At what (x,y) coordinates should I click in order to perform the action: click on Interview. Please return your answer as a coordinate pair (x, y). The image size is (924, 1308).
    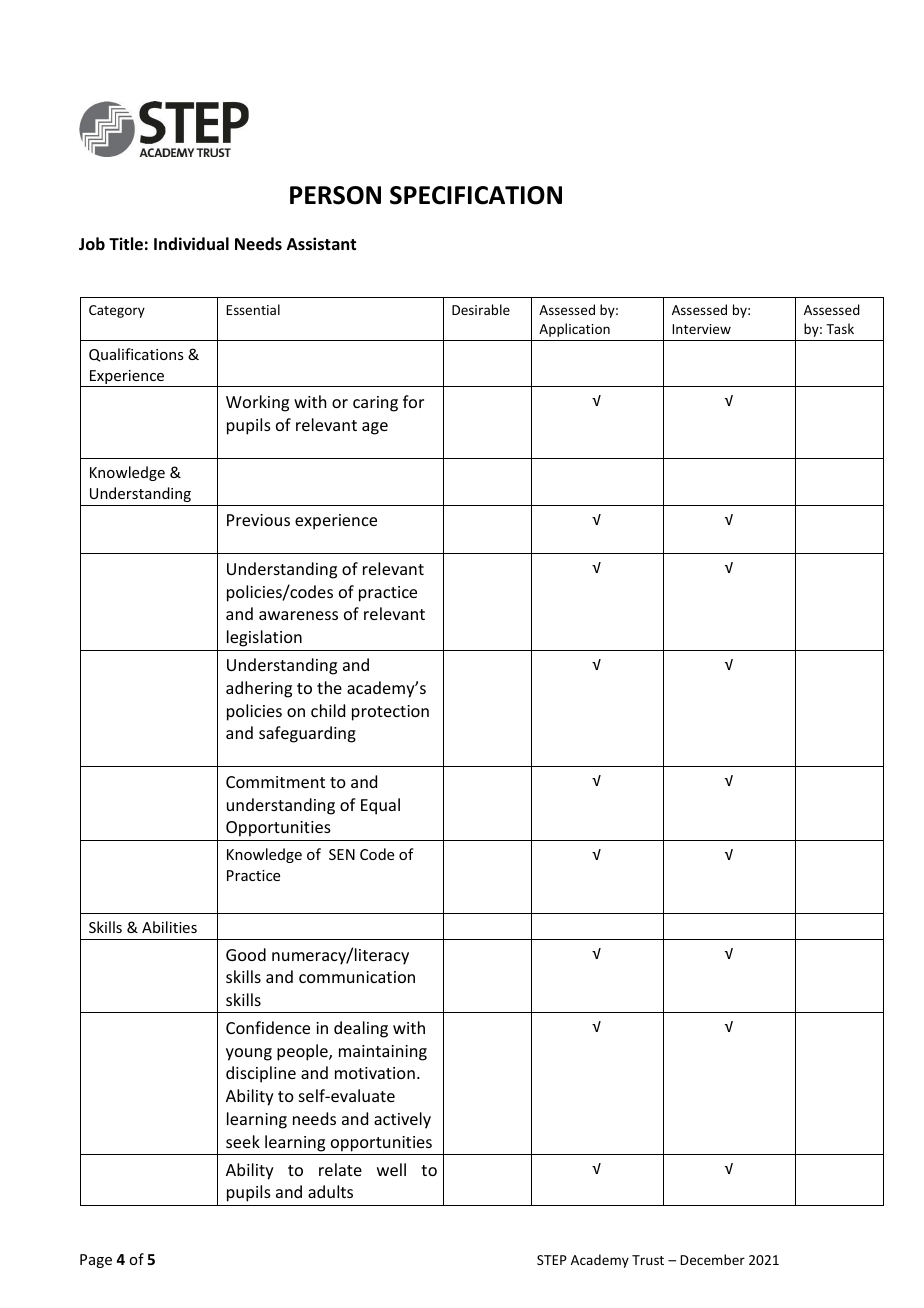
    Looking at the image, I should click on (701, 329).
